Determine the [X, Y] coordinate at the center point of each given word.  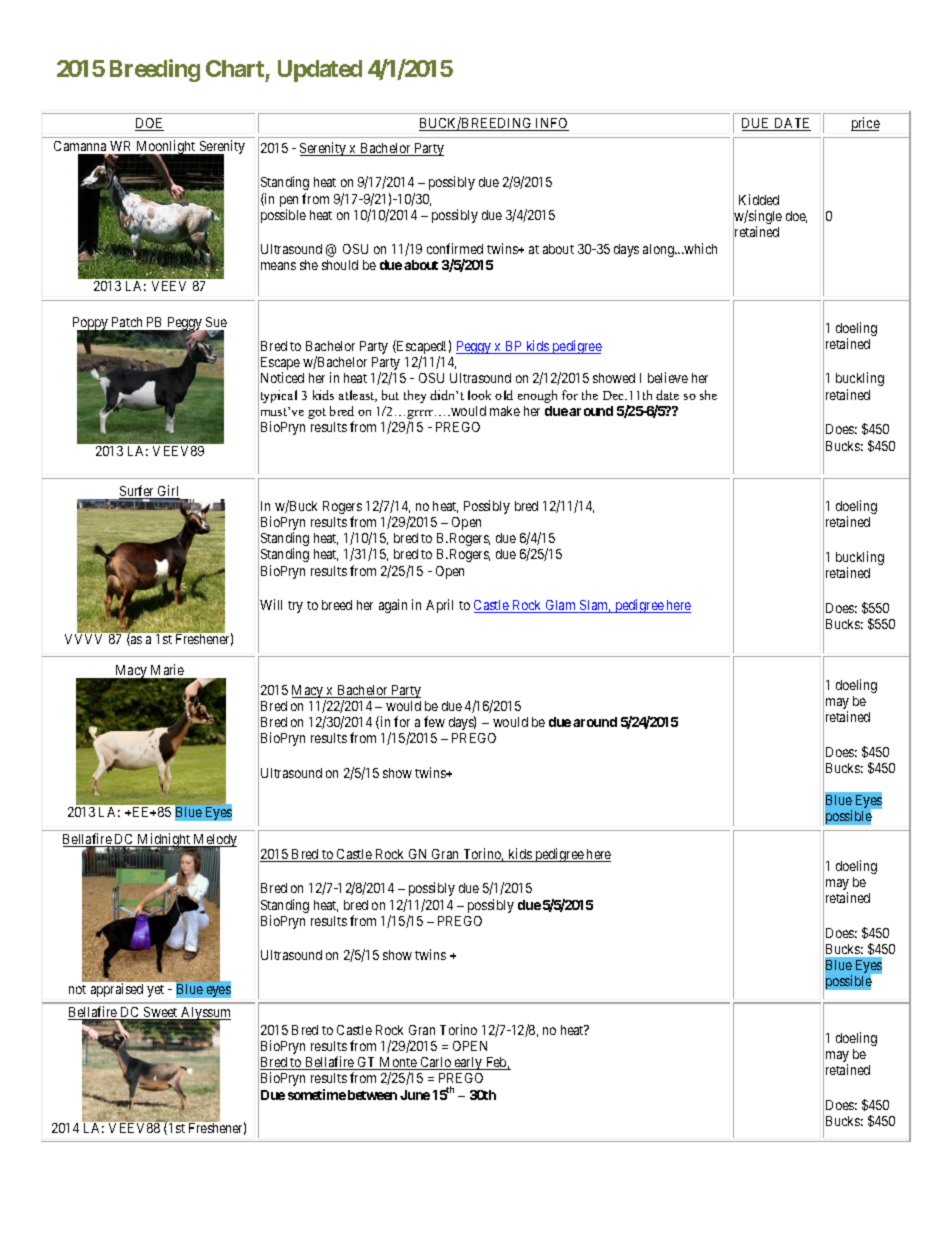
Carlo [435, 1063]
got [317, 413]
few [434, 721]
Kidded [759, 199]
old [504, 395]
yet [155, 991]
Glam [561, 606]
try [295, 607]
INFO [551, 124]
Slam [594, 606]
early [469, 1063]
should [340, 265]
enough [537, 396]
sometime [317, 1094]
